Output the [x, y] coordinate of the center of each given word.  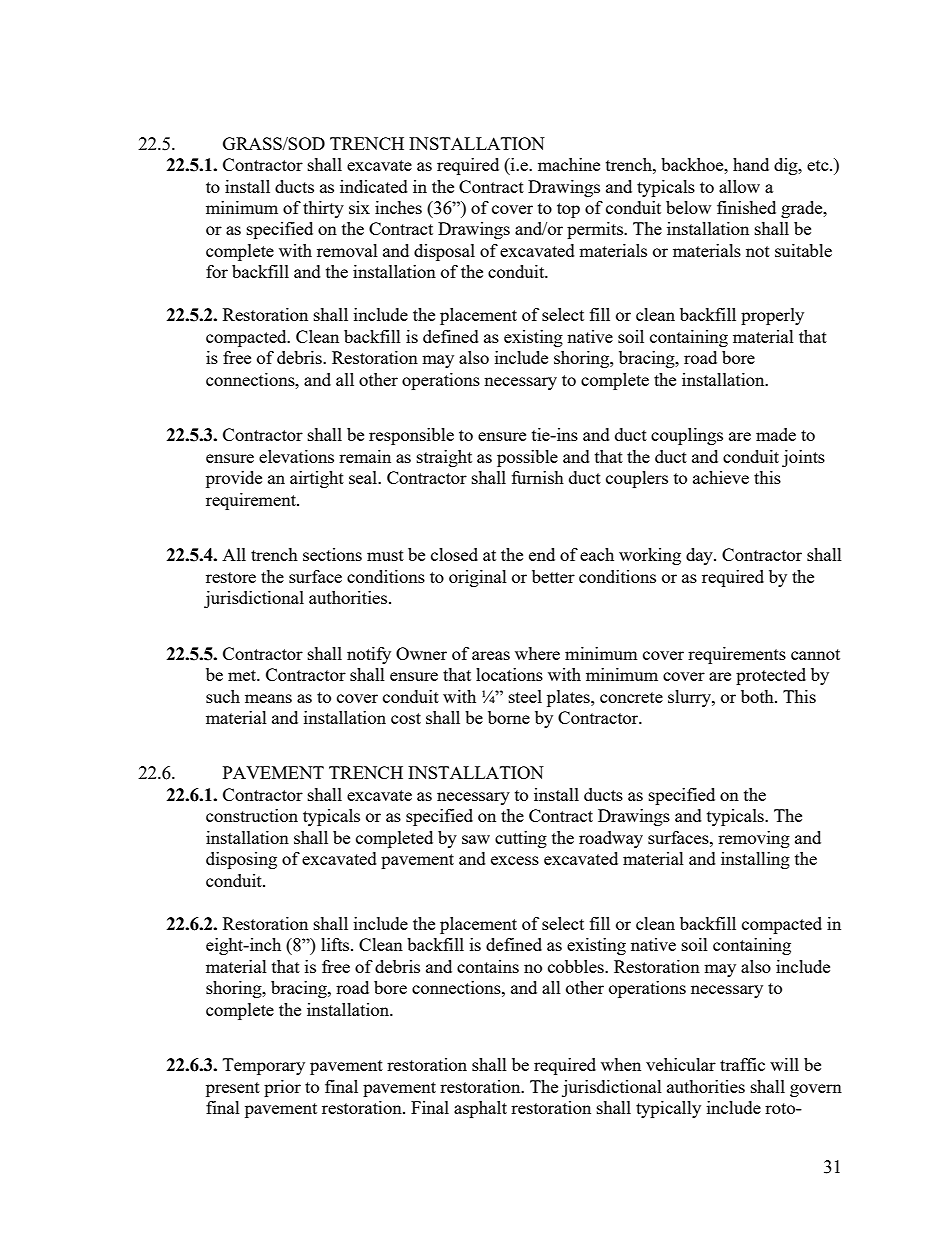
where [537, 653]
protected [771, 676]
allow [739, 186]
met [243, 675]
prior [282, 1088]
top [568, 210]
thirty [323, 209]
